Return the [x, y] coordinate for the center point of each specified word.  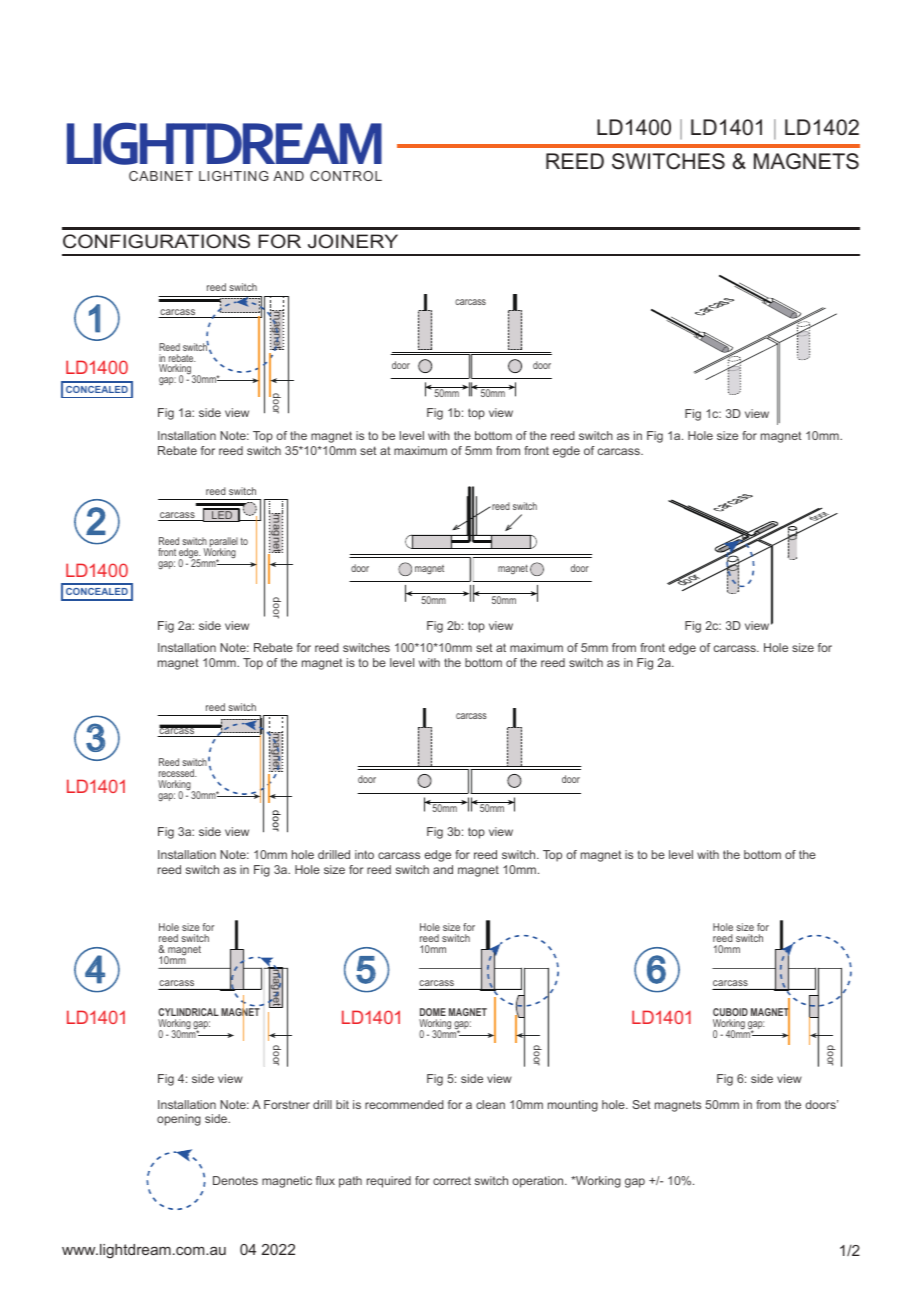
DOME [433, 1012]
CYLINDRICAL [188, 1012]
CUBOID [730, 1012]
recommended [404, 1104]
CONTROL [346, 176]
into [364, 854]
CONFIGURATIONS [156, 241]
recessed [177, 773]
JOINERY [353, 241]
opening [179, 1120]
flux [325, 1180]
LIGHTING [234, 176]
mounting [573, 1106]
